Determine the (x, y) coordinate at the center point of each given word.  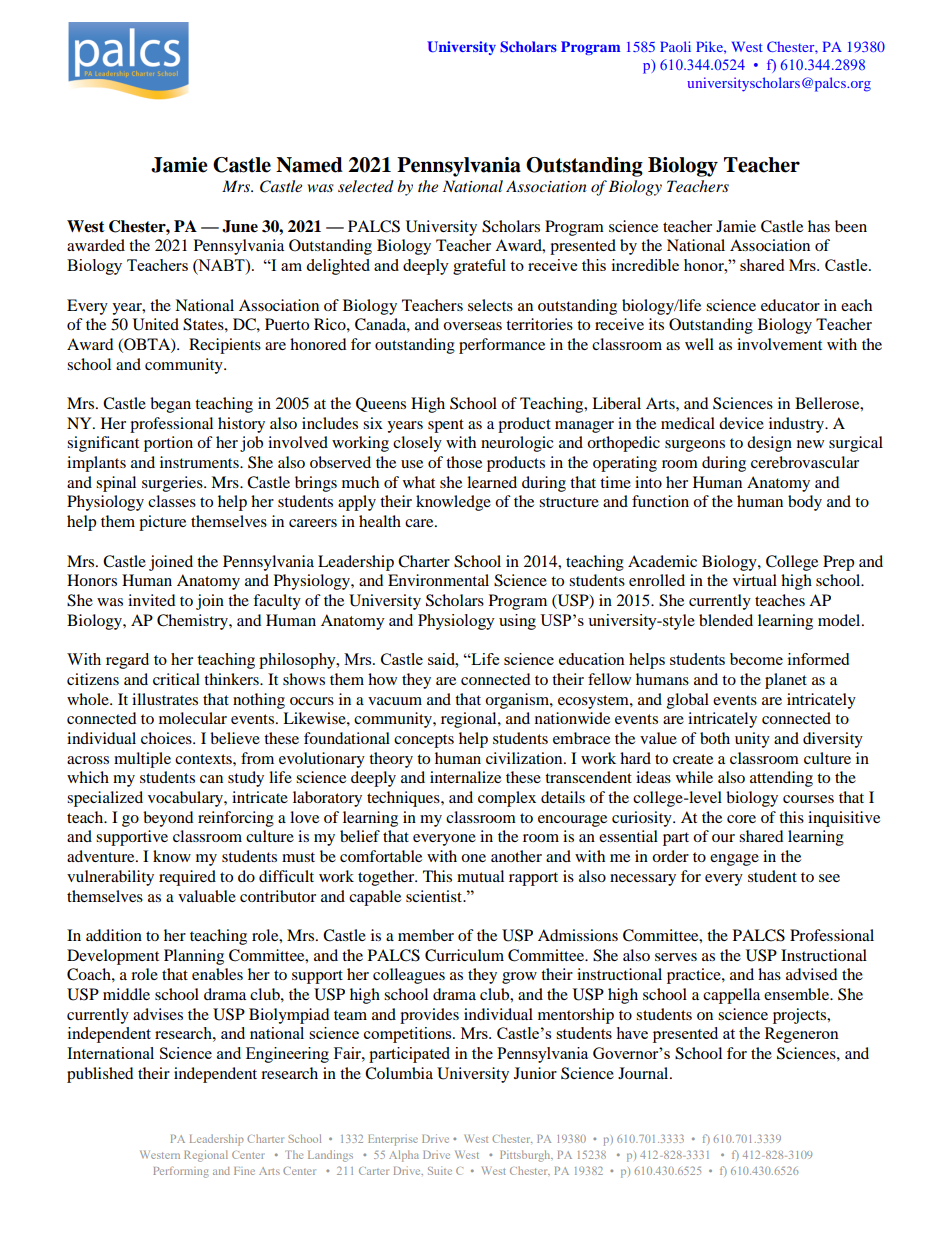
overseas (472, 326)
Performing (180, 1172)
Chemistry (193, 622)
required (187, 878)
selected (366, 186)
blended (726, 620)
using (517, 622)
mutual (480, 876)
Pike (710, 46)
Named (309, 165)
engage (734, 860)
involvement (779, 344)
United (156, 324)
